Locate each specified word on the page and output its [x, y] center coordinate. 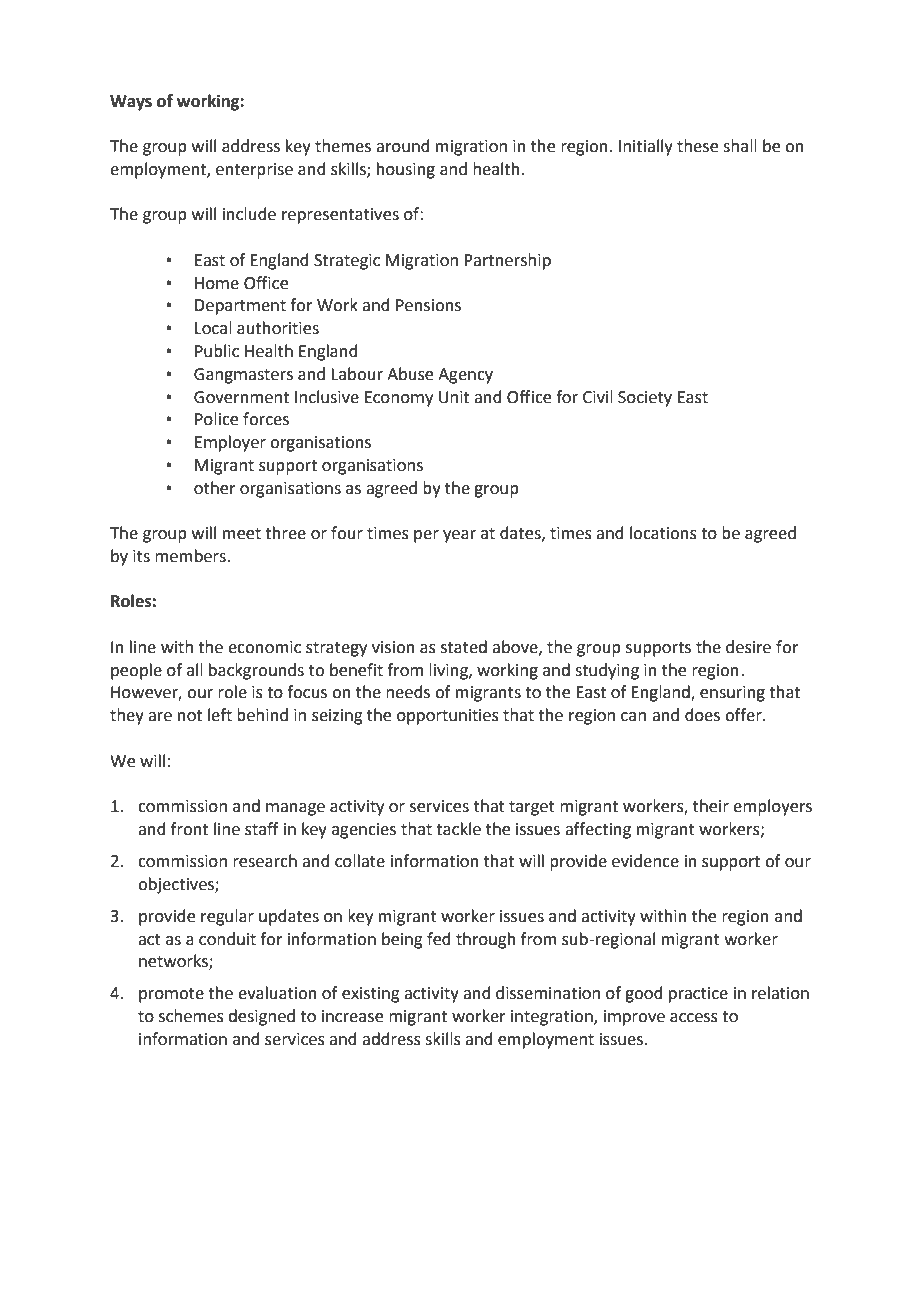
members [191, 556]
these [697, 146]
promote [171, 995]
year [459, 536]
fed [439, 939]
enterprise [254, 171]
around [403, 146]
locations [663, 533]
